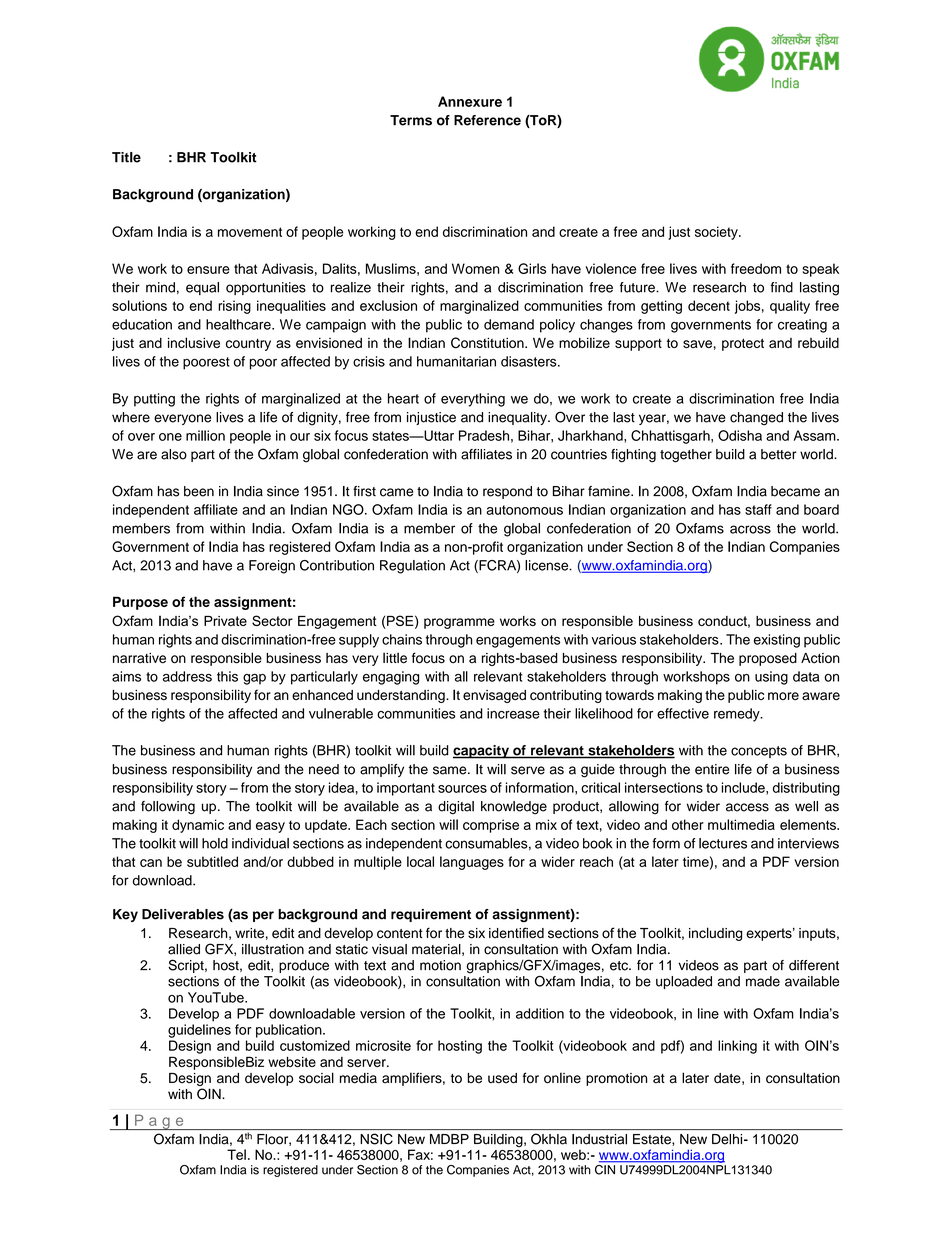 The image size is (952, 1233). What do you see at coordinates (250, 232) in the document?
I see `movement` at bounding box center [250, 232].
